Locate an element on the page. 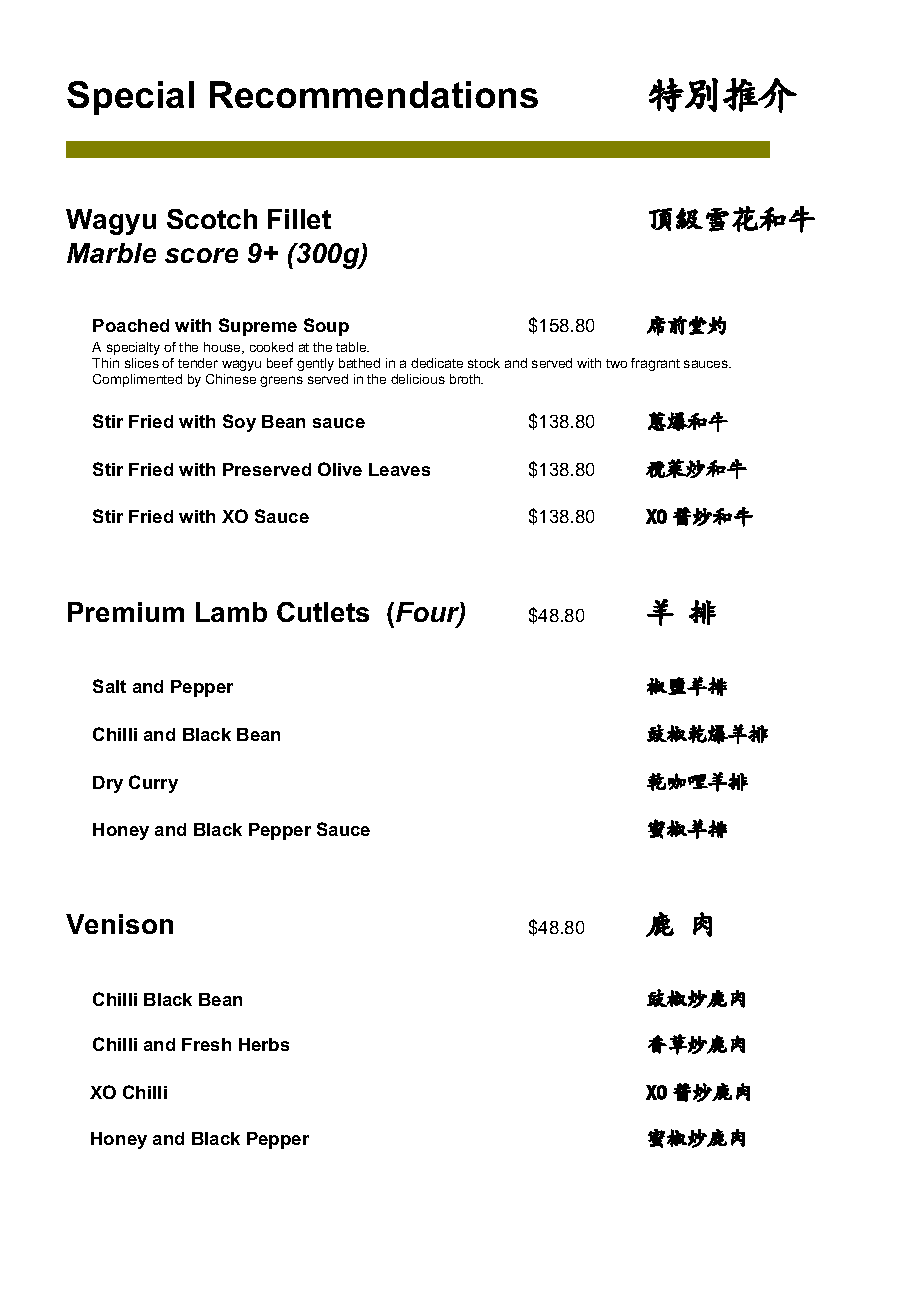  two is located at coordinates (616, 363).
